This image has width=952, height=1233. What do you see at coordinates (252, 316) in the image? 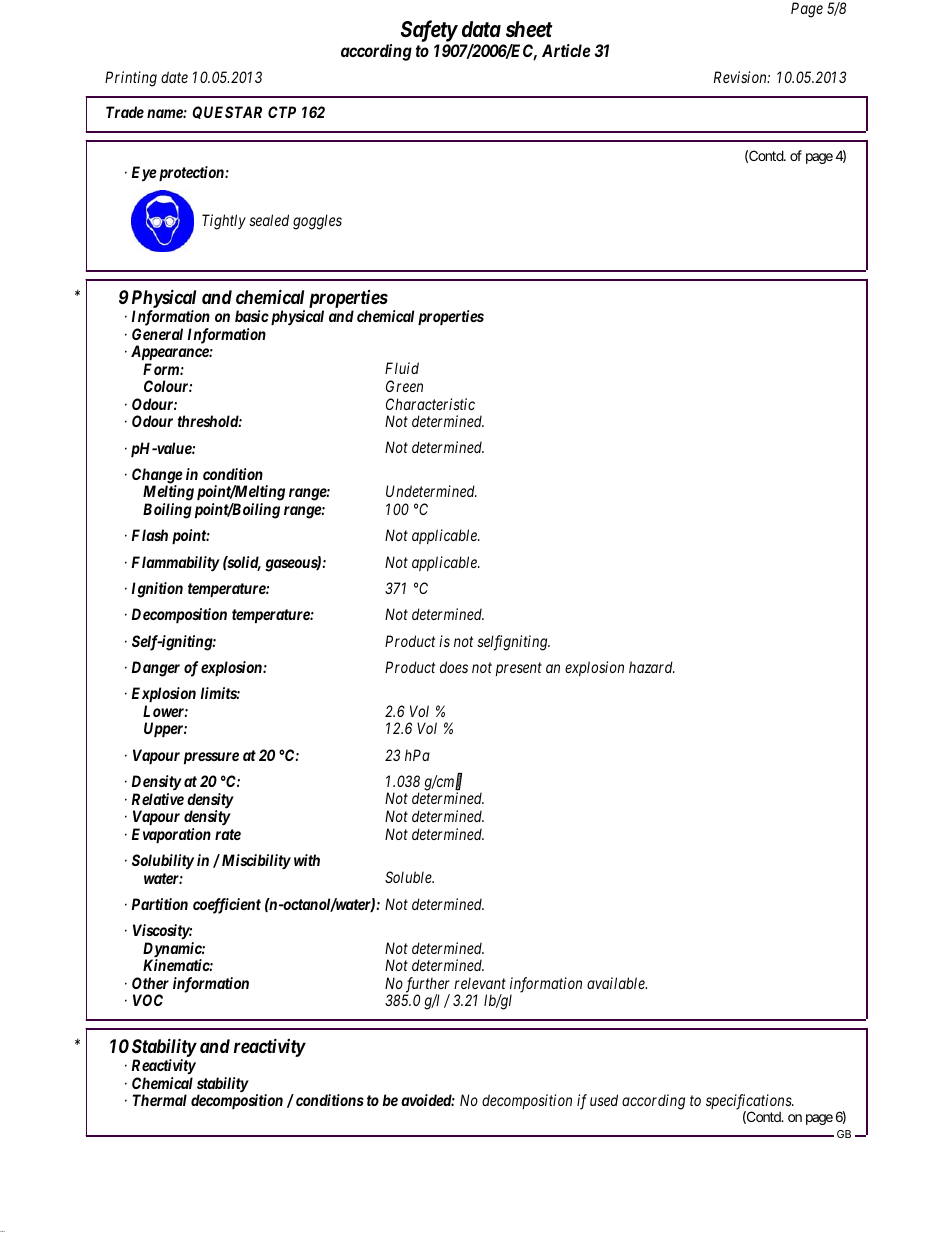
I see `basic` at bounding box center [252, 316].
